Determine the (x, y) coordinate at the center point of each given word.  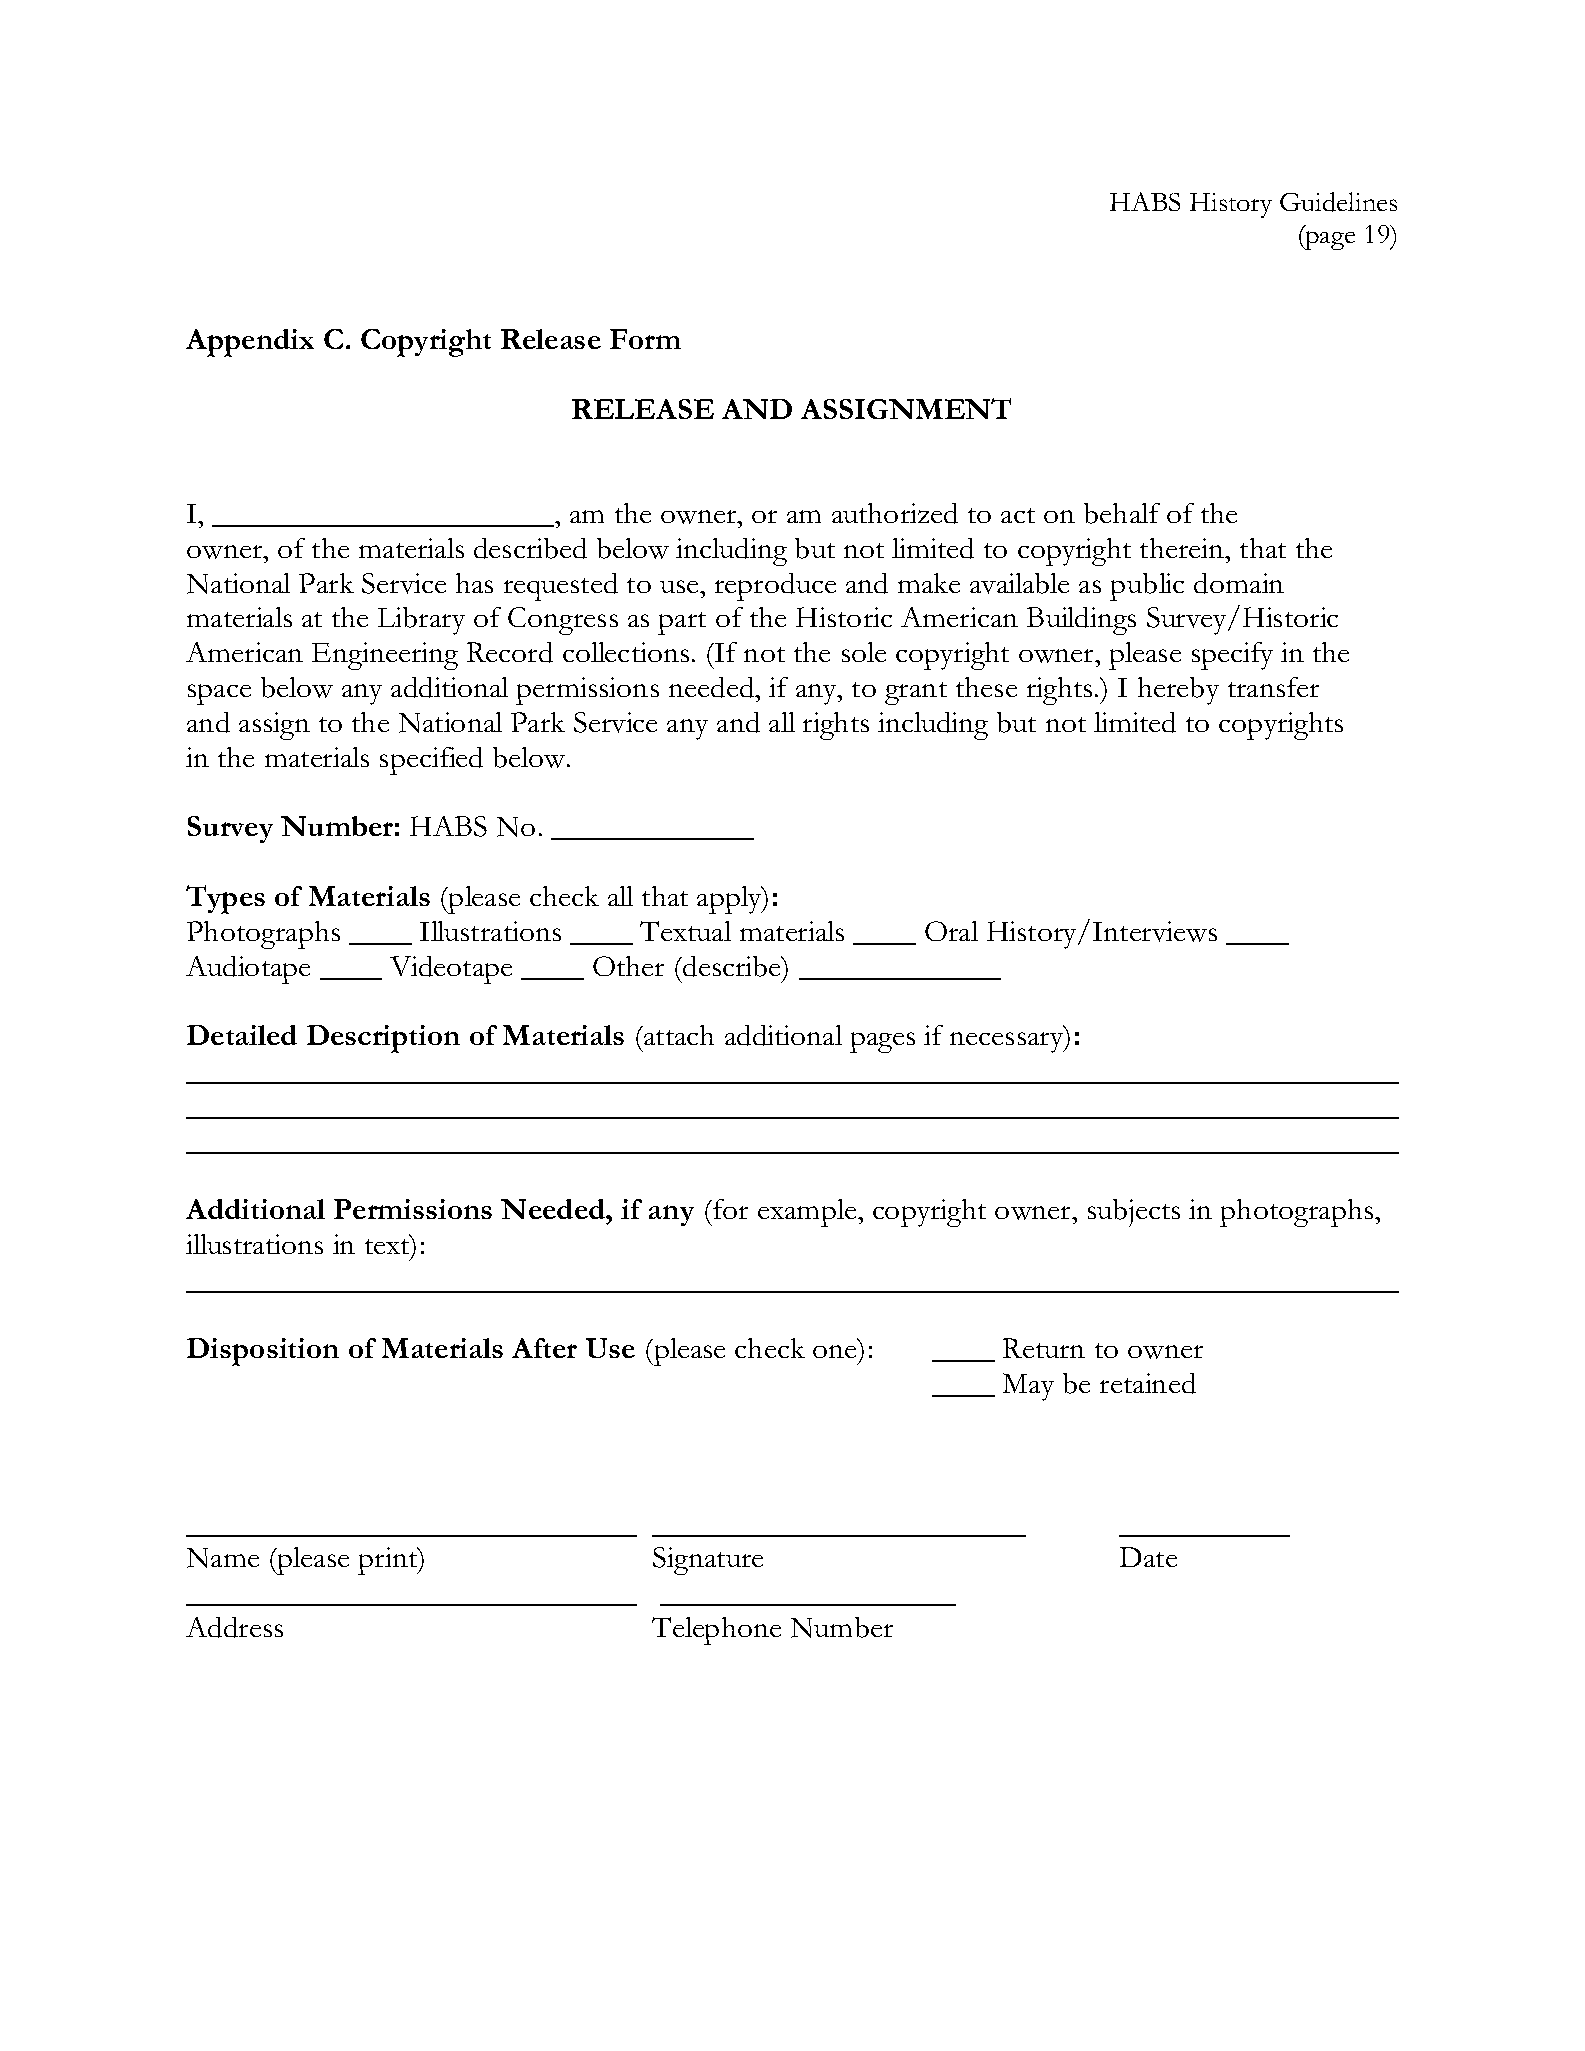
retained (1148, 1383)
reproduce (775, 587)
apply (730, 900)
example (808, 1213)
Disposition (263, 1352)
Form (645, 339)
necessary (1008, 1042)
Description (383, 1039)
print (389, 1561)
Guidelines (1338, 202)
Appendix (250, 343)
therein (1183, 548)
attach (678, 1035)
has (474, 583)
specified (431, 761)
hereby (1178, 691)
